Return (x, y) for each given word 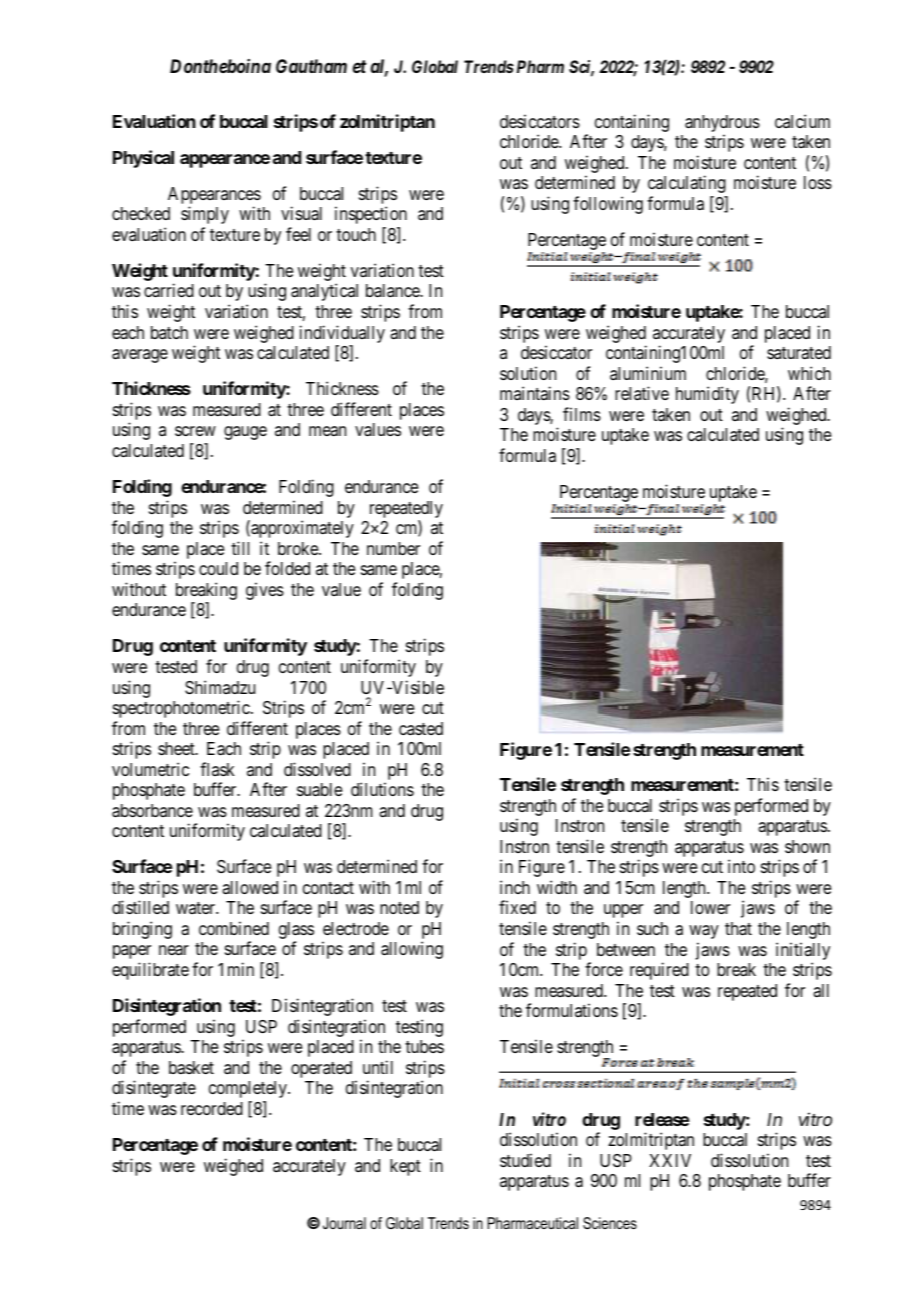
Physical (143, 159)
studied (525, 1160)
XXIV (670, 1160)
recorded (212, 1108)
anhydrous (722, 123)
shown (807, 846)
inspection (371, 215)
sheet (177, 748)
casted (421, 728)
